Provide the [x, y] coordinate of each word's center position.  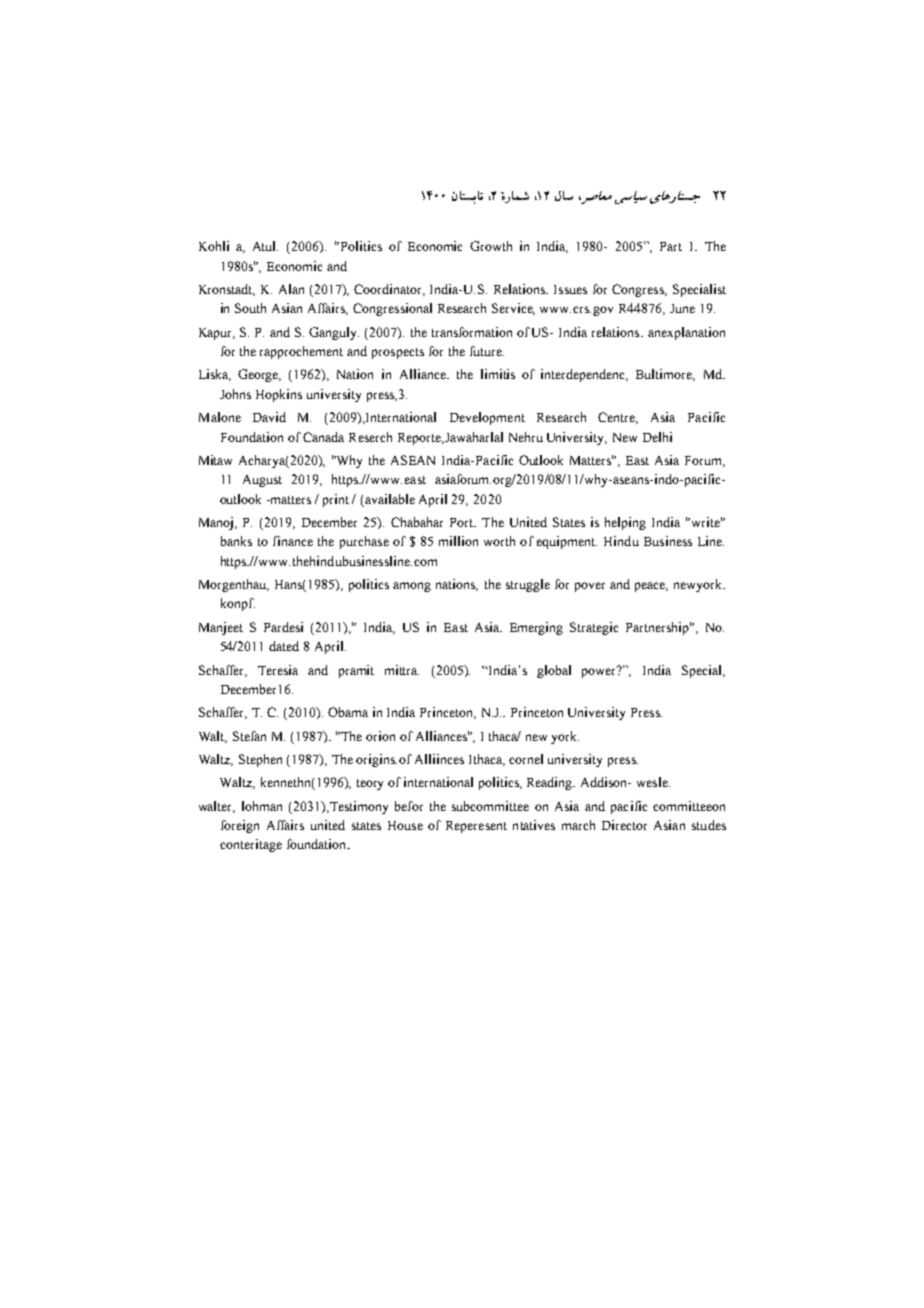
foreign [240, 826]
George [259, 375]
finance [293, 541]
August [262, 481]
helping [625, 523]
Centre [618, 418]
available [390, 499]
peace [651, 587]
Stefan [249, 736]
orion [380, 736]
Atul [265, 246]
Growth [491, 246]
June [682, 308]
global [554, 671]
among [412, 587]
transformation [472, 332]
